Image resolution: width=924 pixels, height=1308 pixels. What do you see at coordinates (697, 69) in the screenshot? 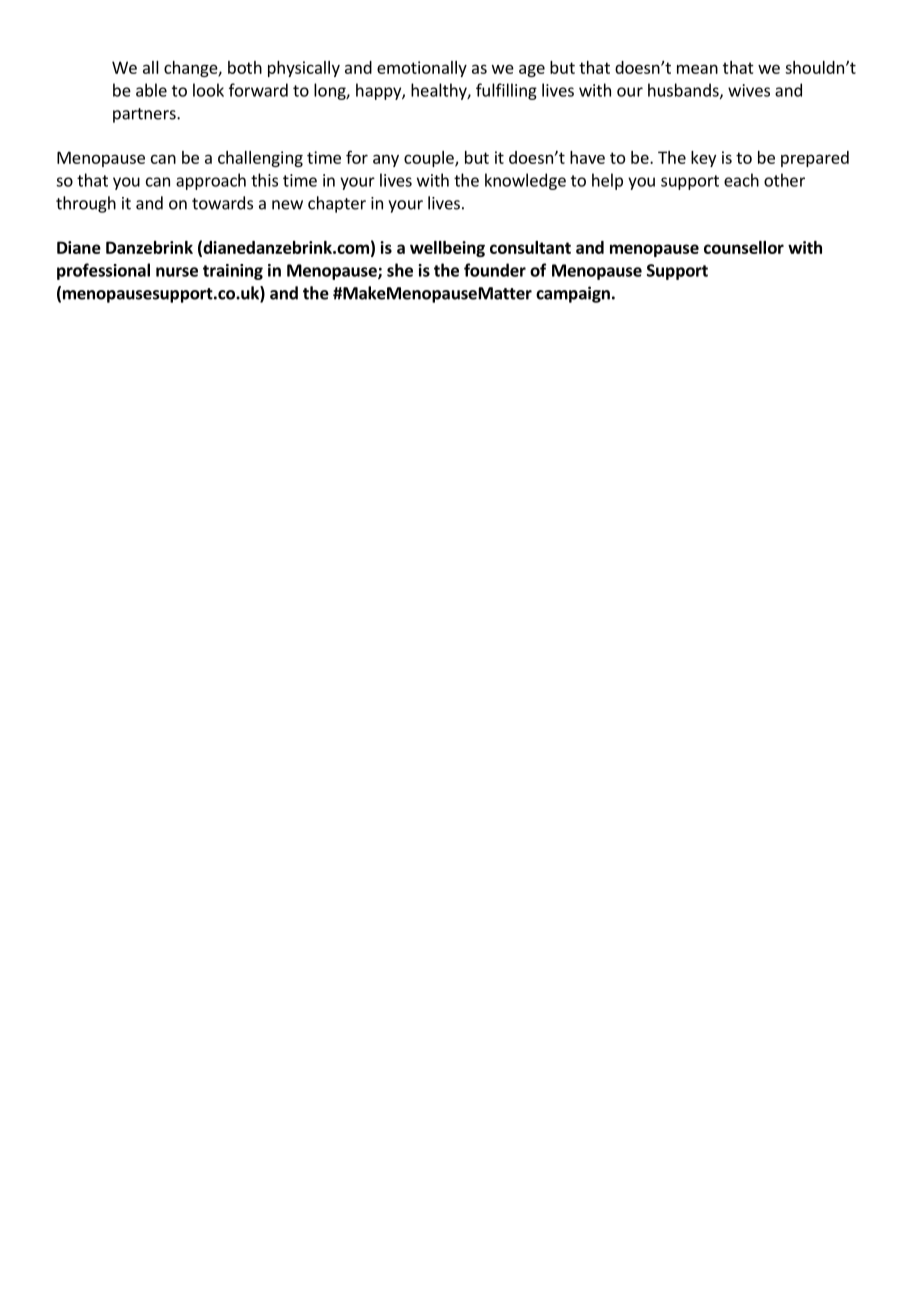
I see `mean` at bounding box center [697, 69].
